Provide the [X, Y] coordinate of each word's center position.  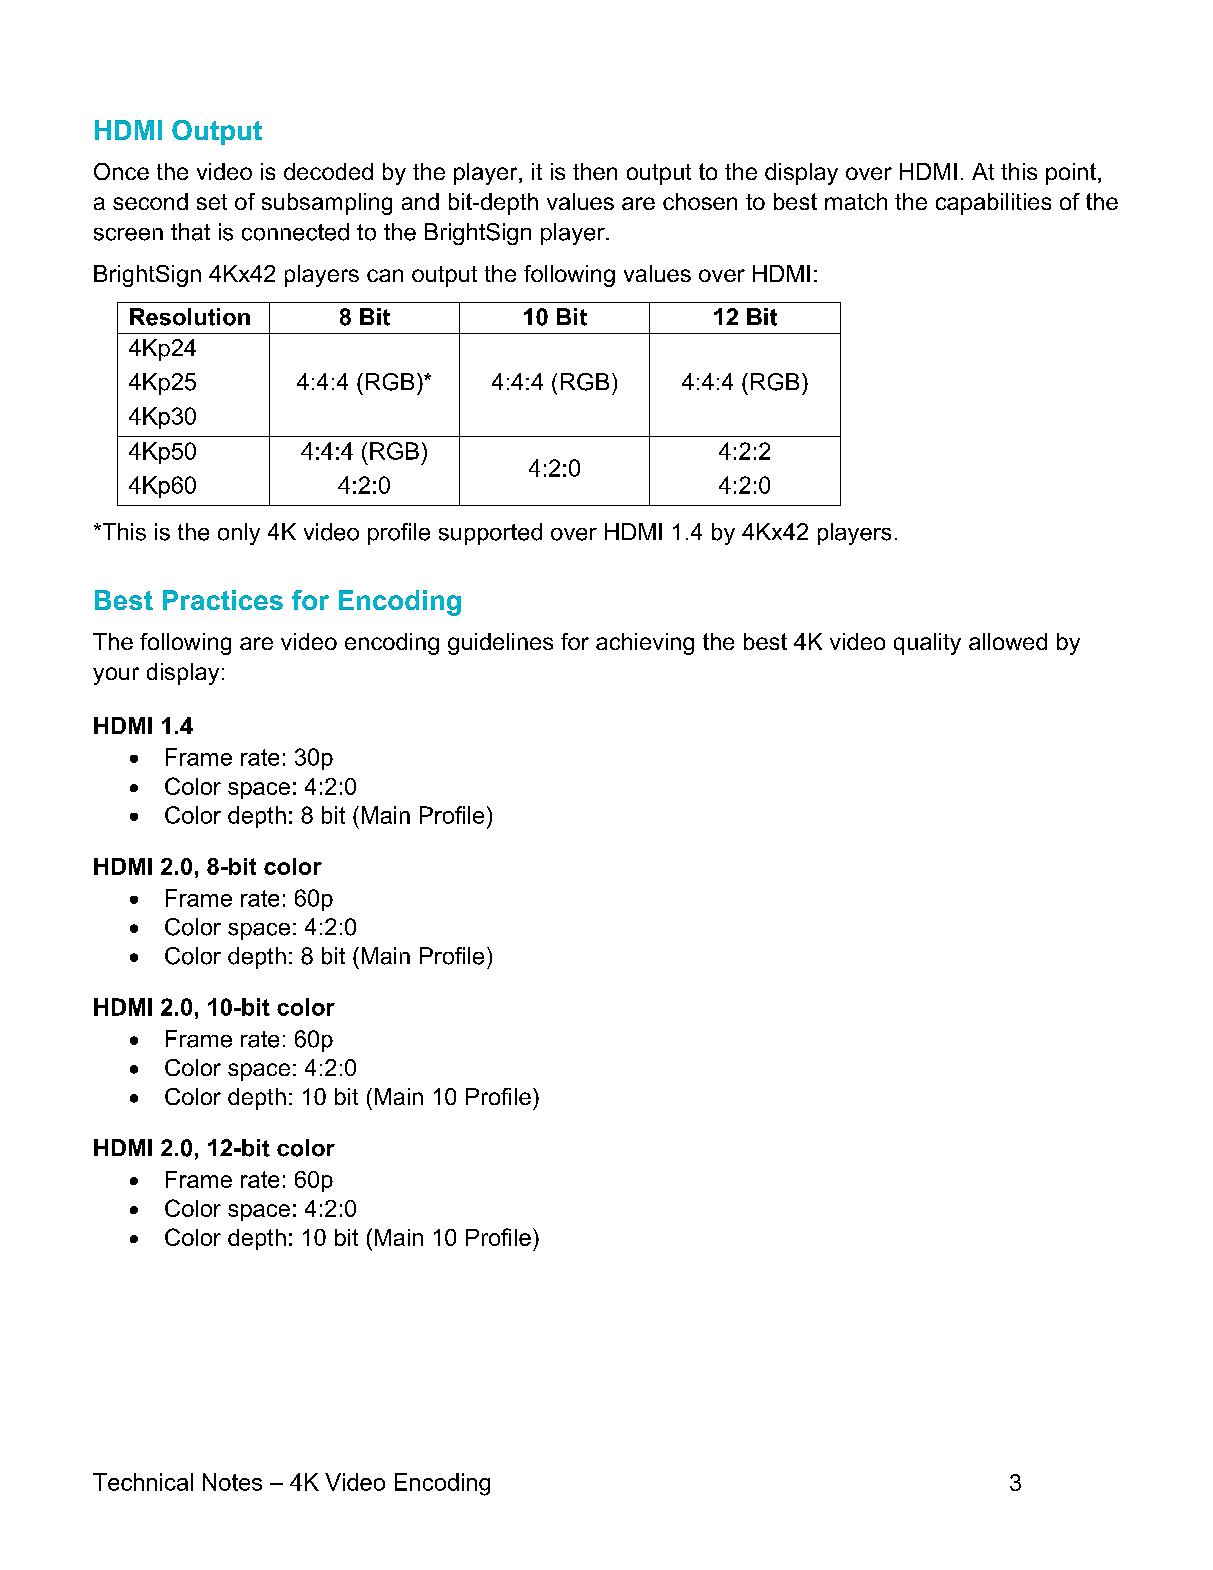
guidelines [500, 644]
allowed [1008, 641]
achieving [645, 644]
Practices [223, 600]
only [239, 534]
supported [490, 534]
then [595, 171]
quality [927, 644]
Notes [232, 1482]
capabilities [993, 204]
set [212, 202]
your [116, 676]
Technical [143, 1482]
